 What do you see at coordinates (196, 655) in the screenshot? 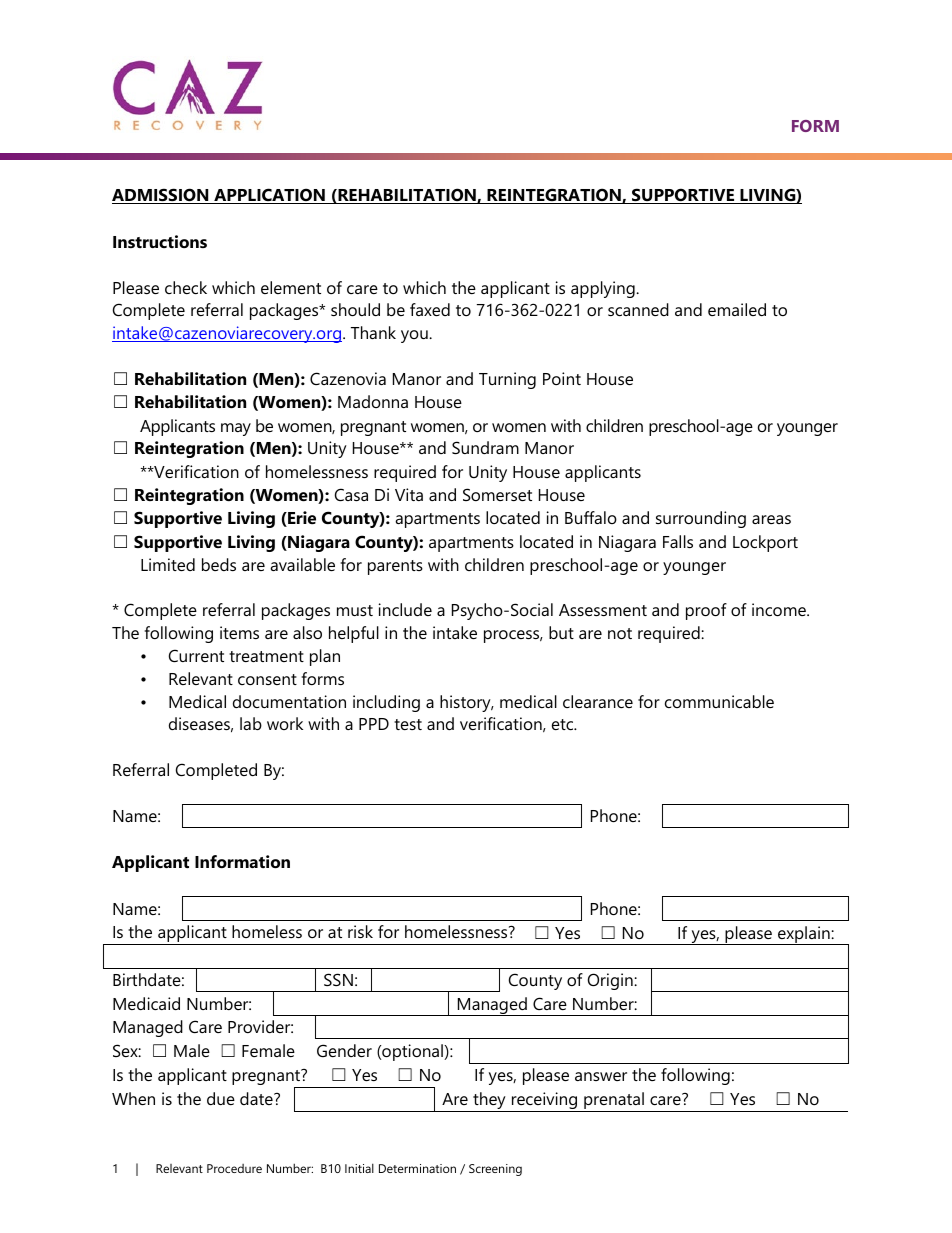
I see `Current` at bounding box center [196, 655].
